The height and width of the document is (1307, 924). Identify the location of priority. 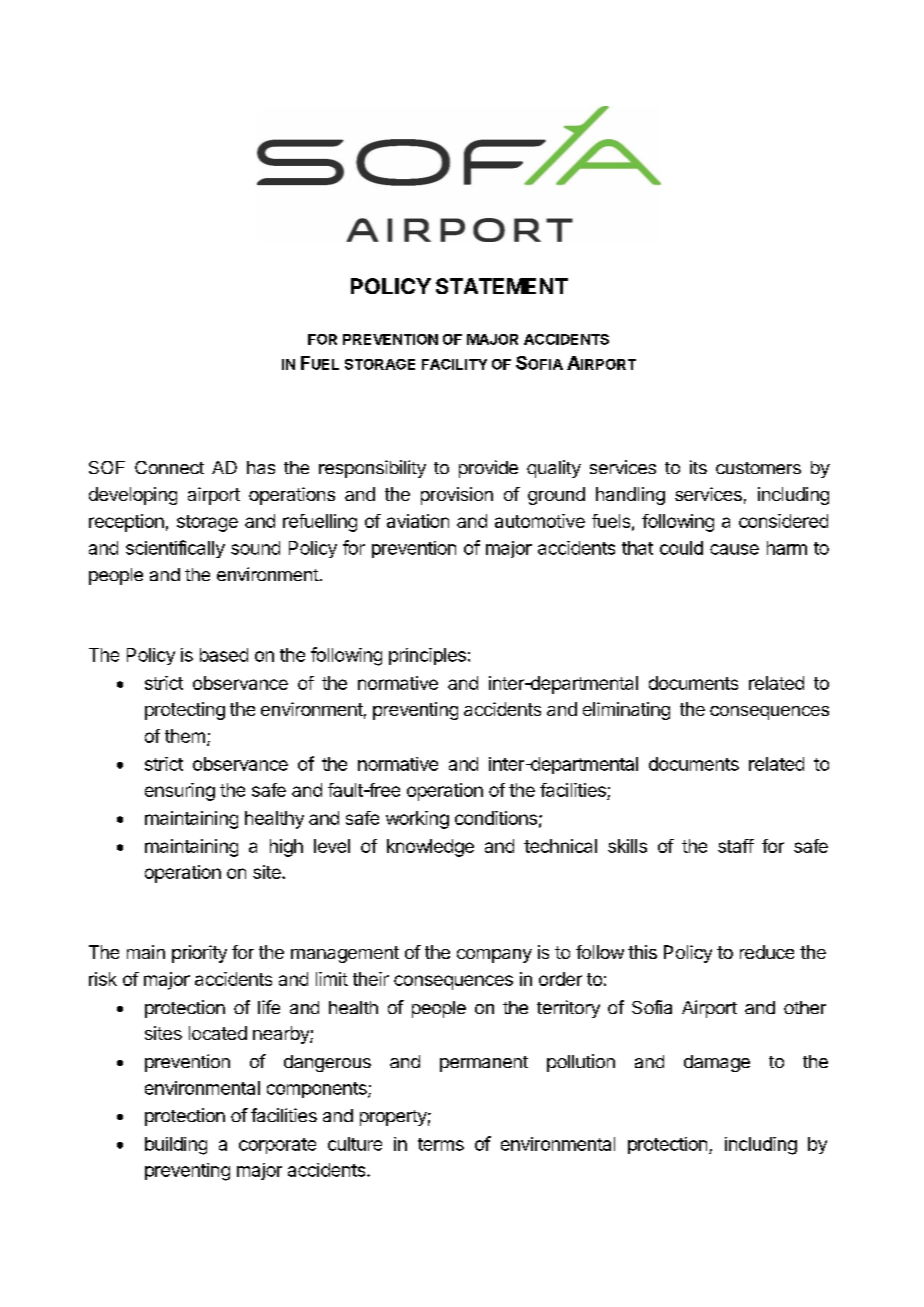
(199, 954).
